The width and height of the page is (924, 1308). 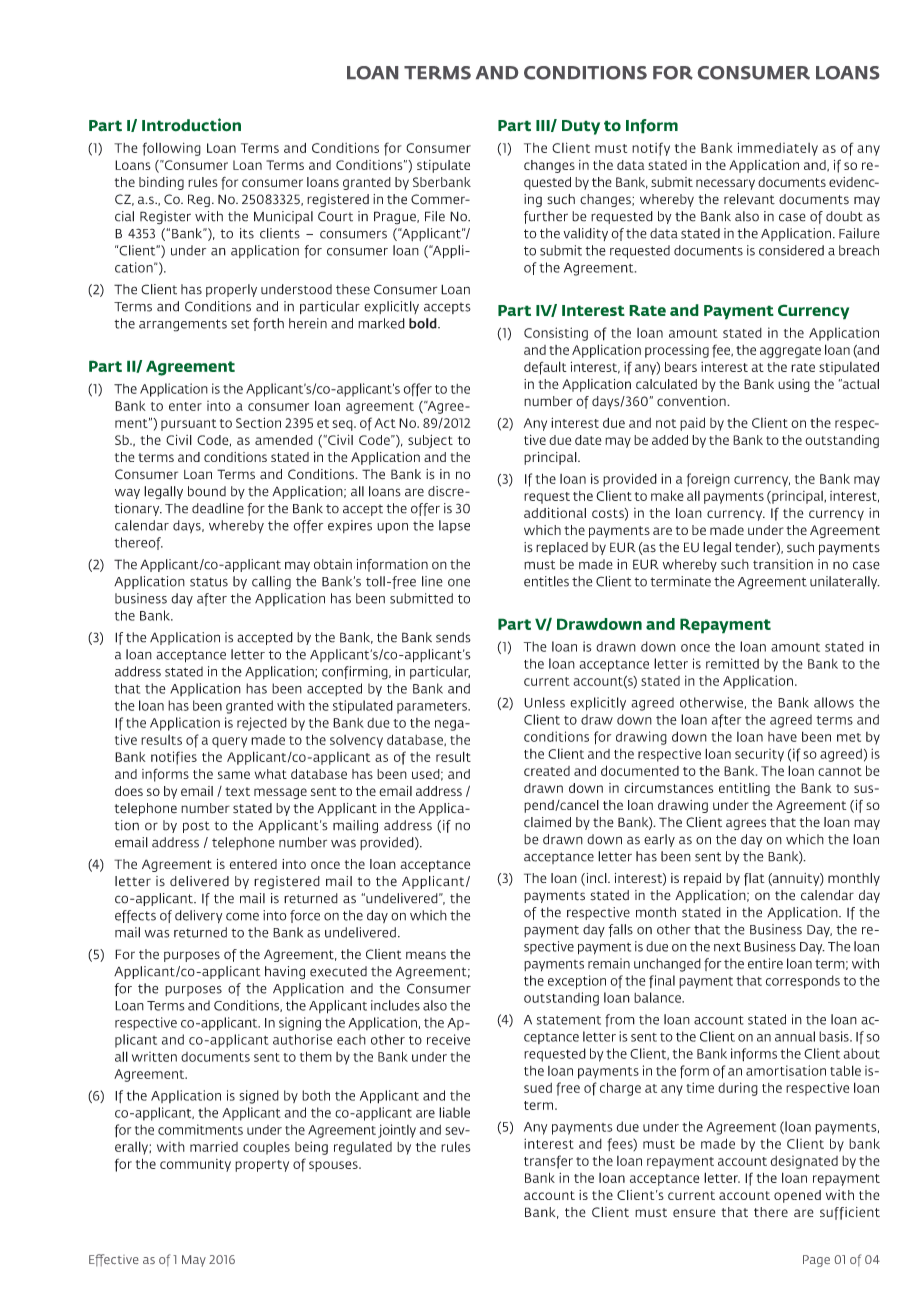 I want to click on further, so click(x=546, y=217).
